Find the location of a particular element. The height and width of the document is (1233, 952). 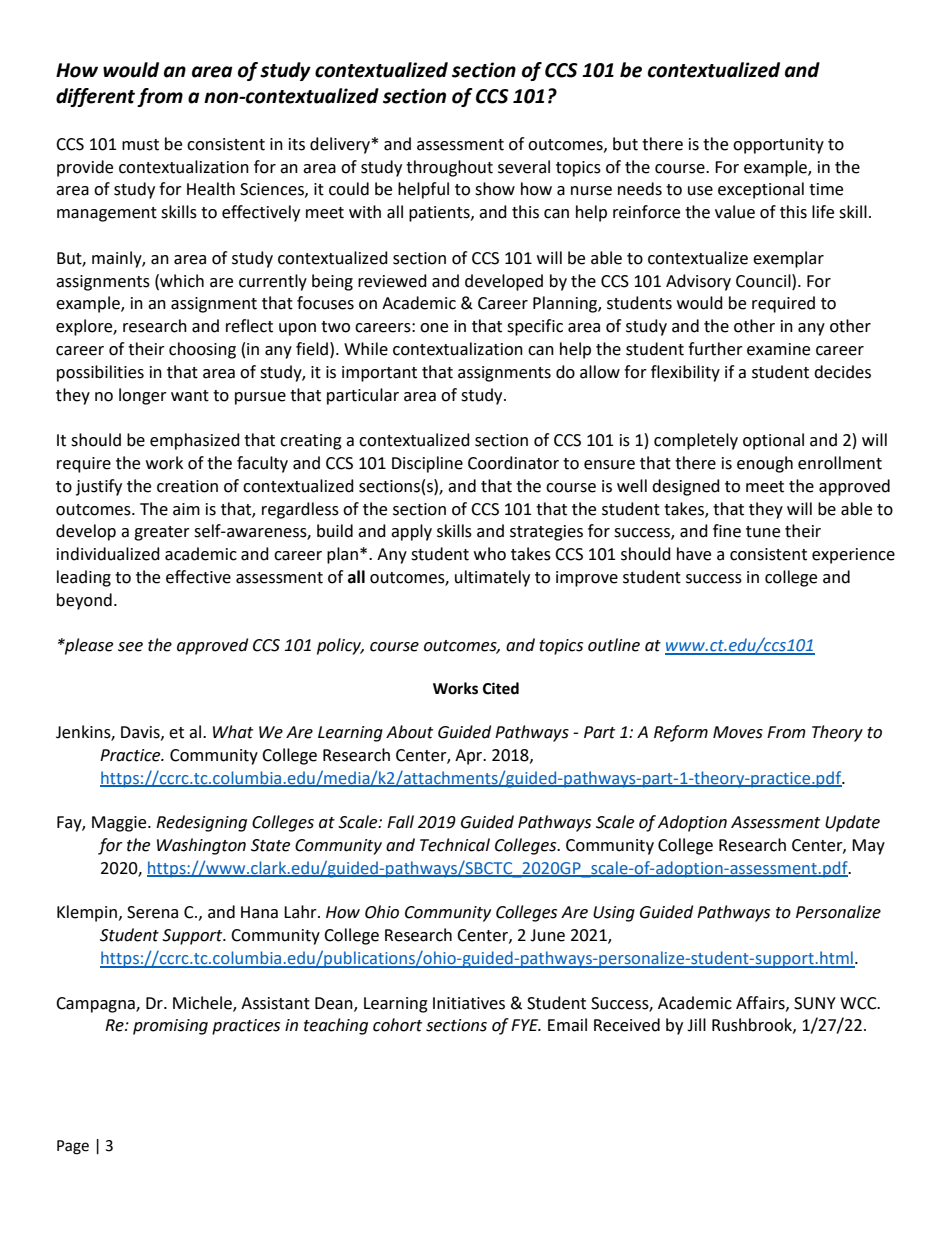

Moves is located at coordinates (738, 732).
